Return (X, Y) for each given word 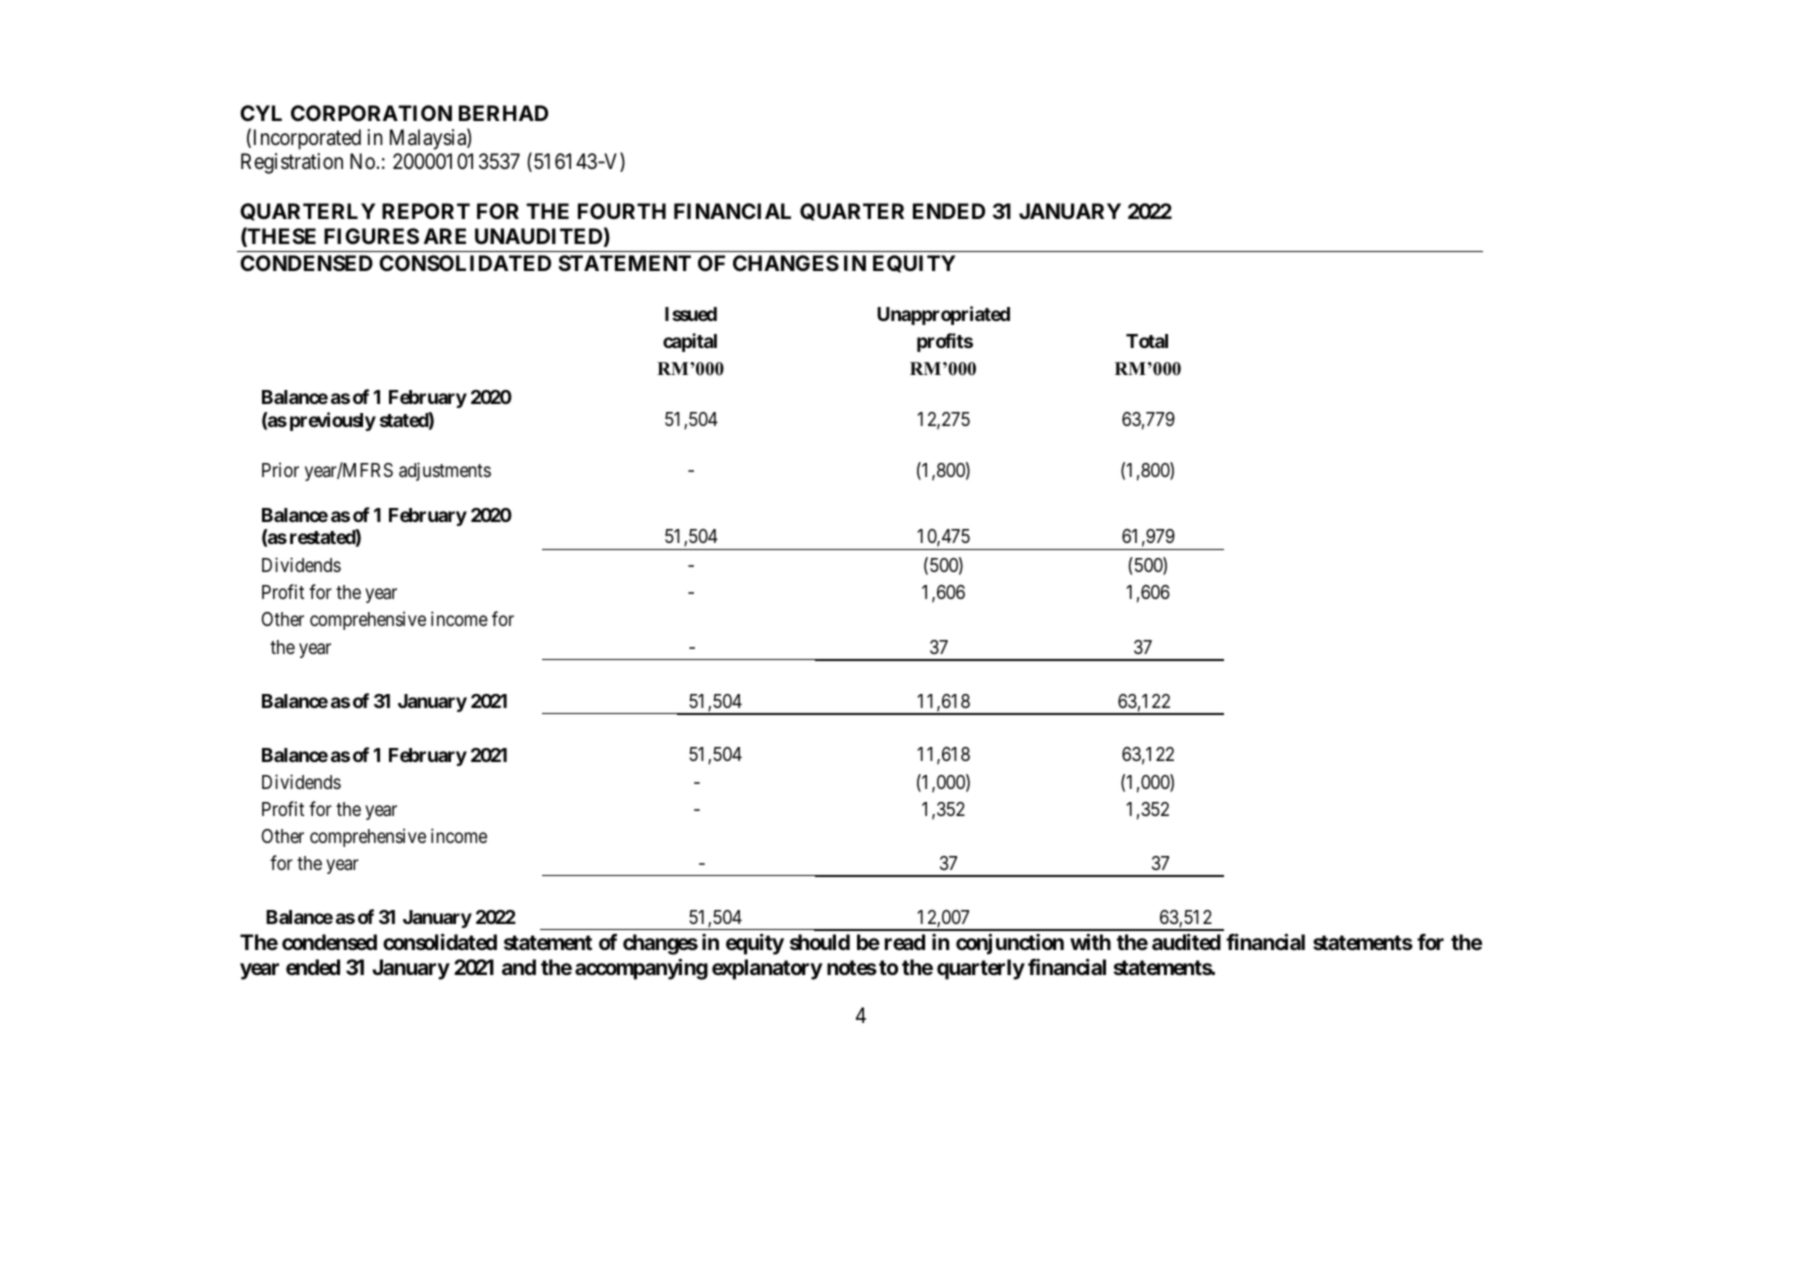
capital (690, 342)
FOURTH (622, 211)
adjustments (445, 471)
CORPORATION (371, 113)
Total (1147, 341)
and (519, 967)
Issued (691, 314)
